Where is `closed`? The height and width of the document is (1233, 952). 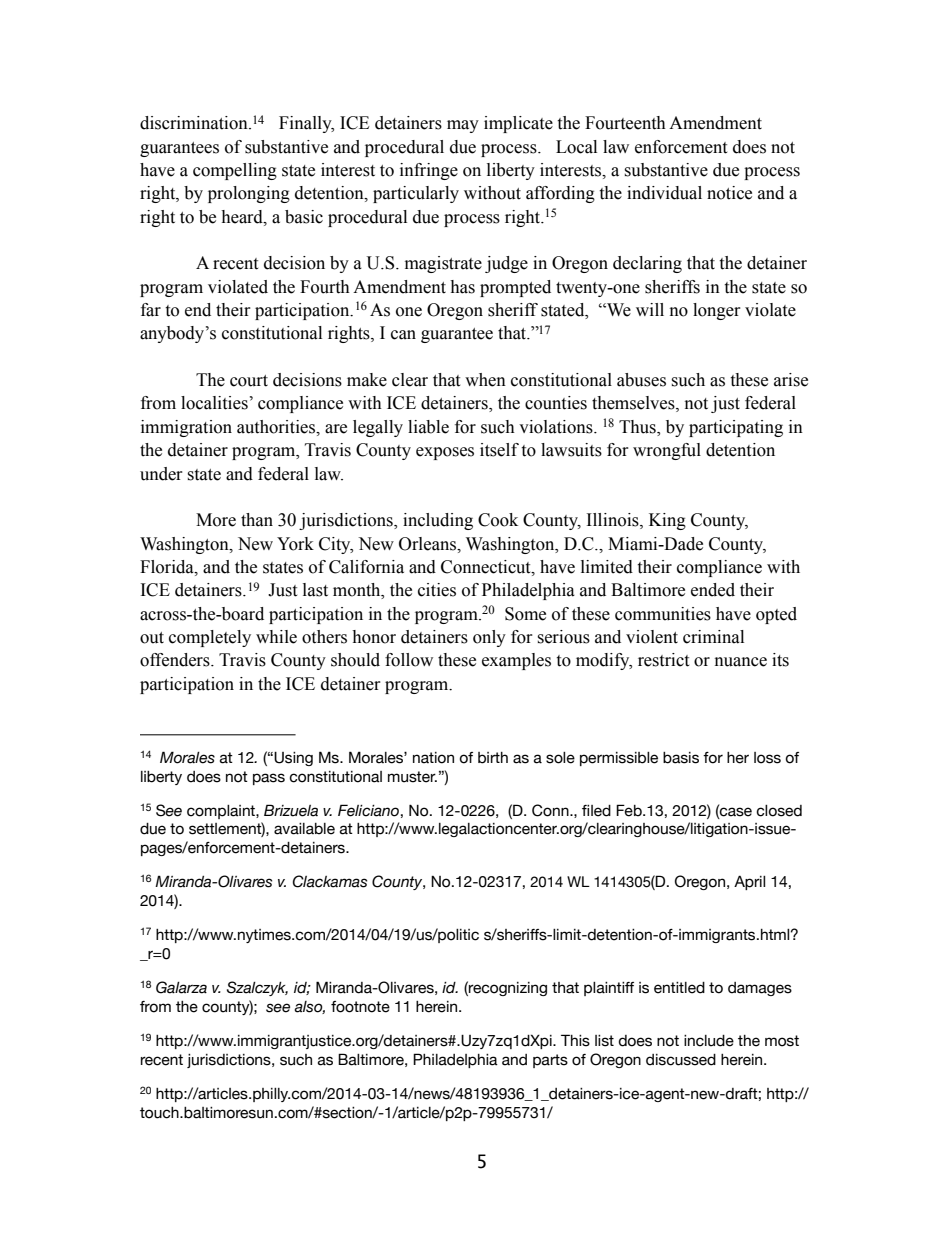 closed is located at coordinates (779, 811).
